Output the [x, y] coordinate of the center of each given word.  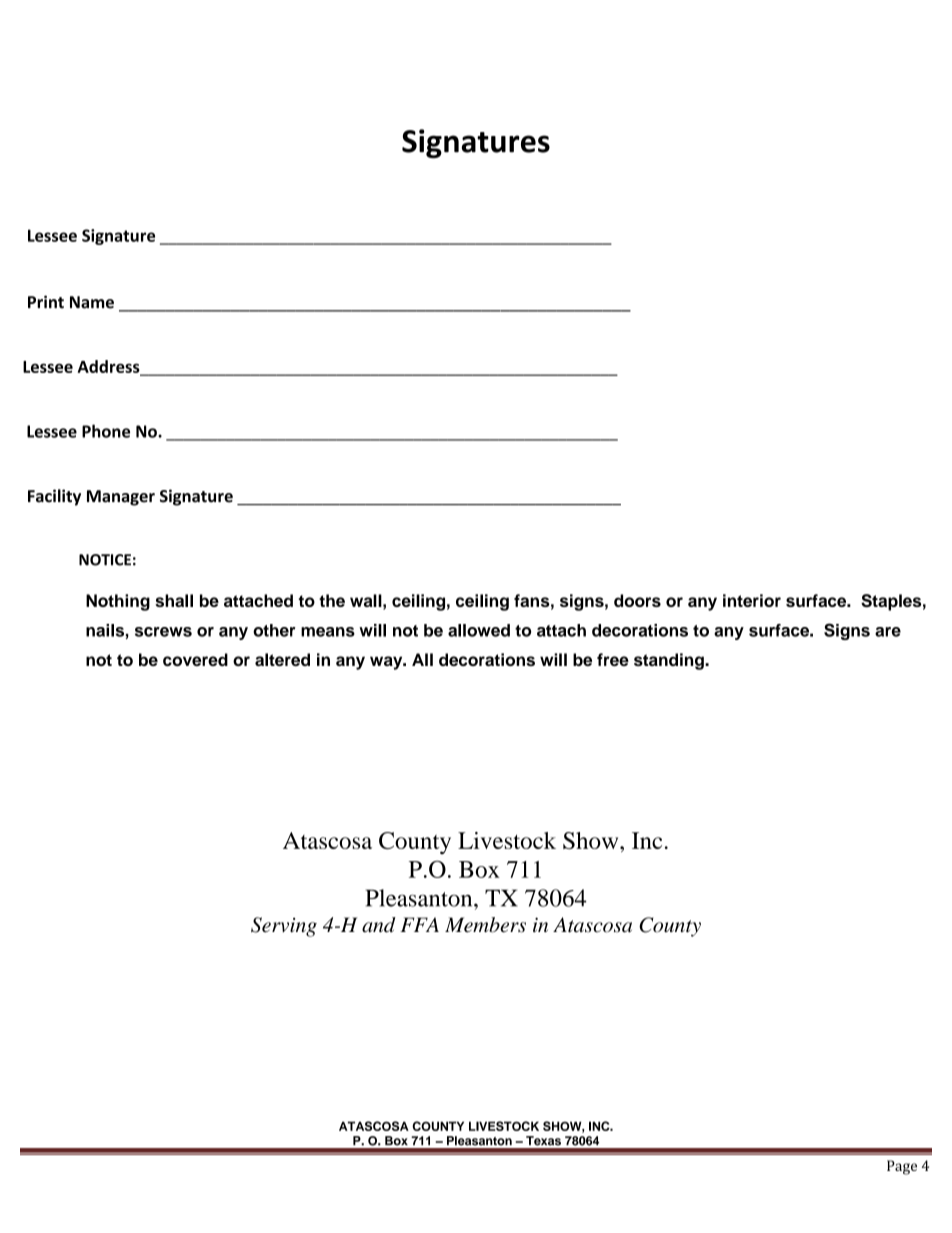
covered [195, 659]
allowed [479, 630]
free [613, 659]
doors [637, 600]
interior [752, 600]
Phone [106, 431]
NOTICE [105, 560]
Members [485, 925]
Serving [284, 927]
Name [92, 302]
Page [902, 1167]
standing [670, 661]
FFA [419, 924]
